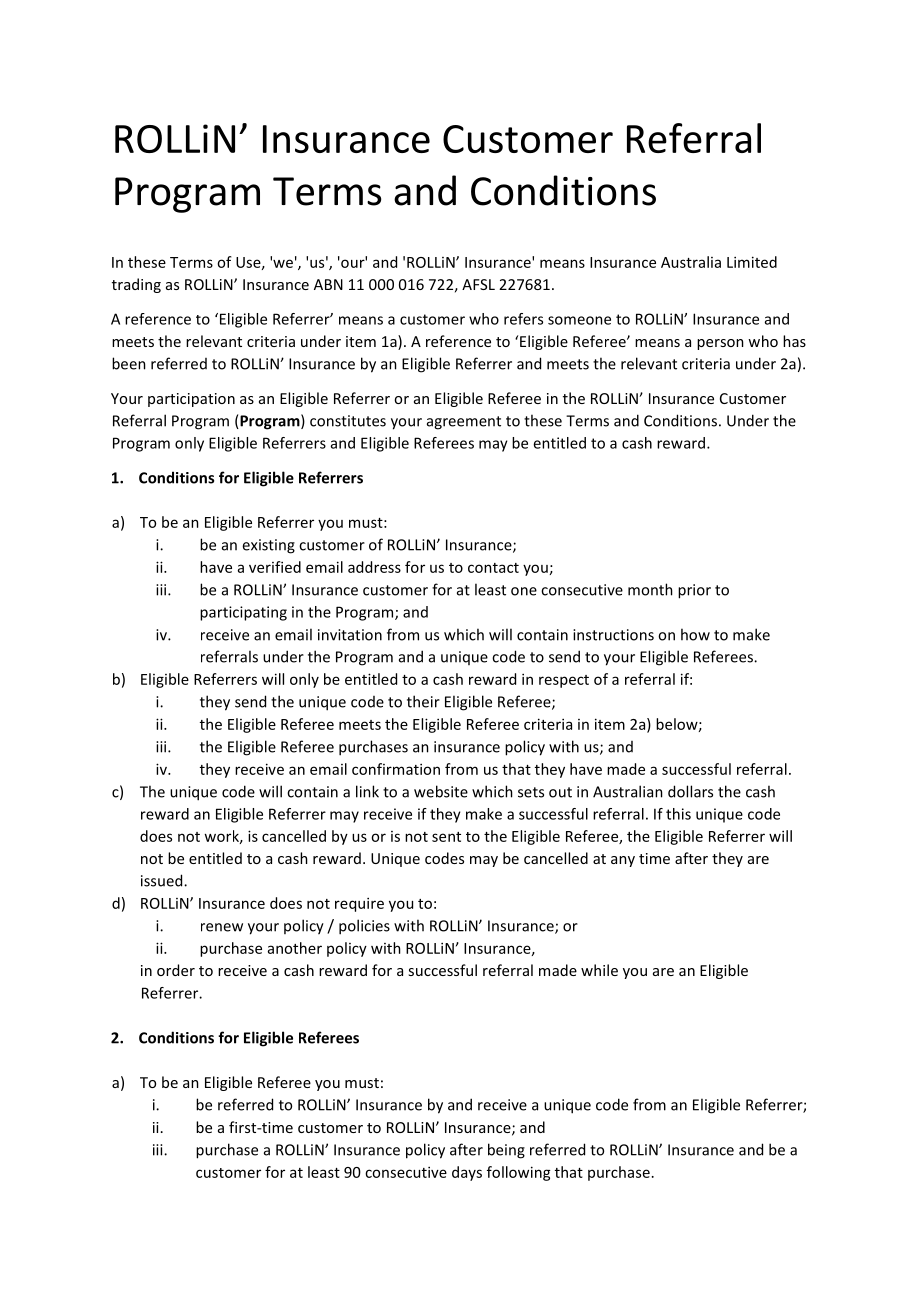 Image resolution: width=924 pixels, height=1308 pixels. I want to click on sent, so click(446, 837).
